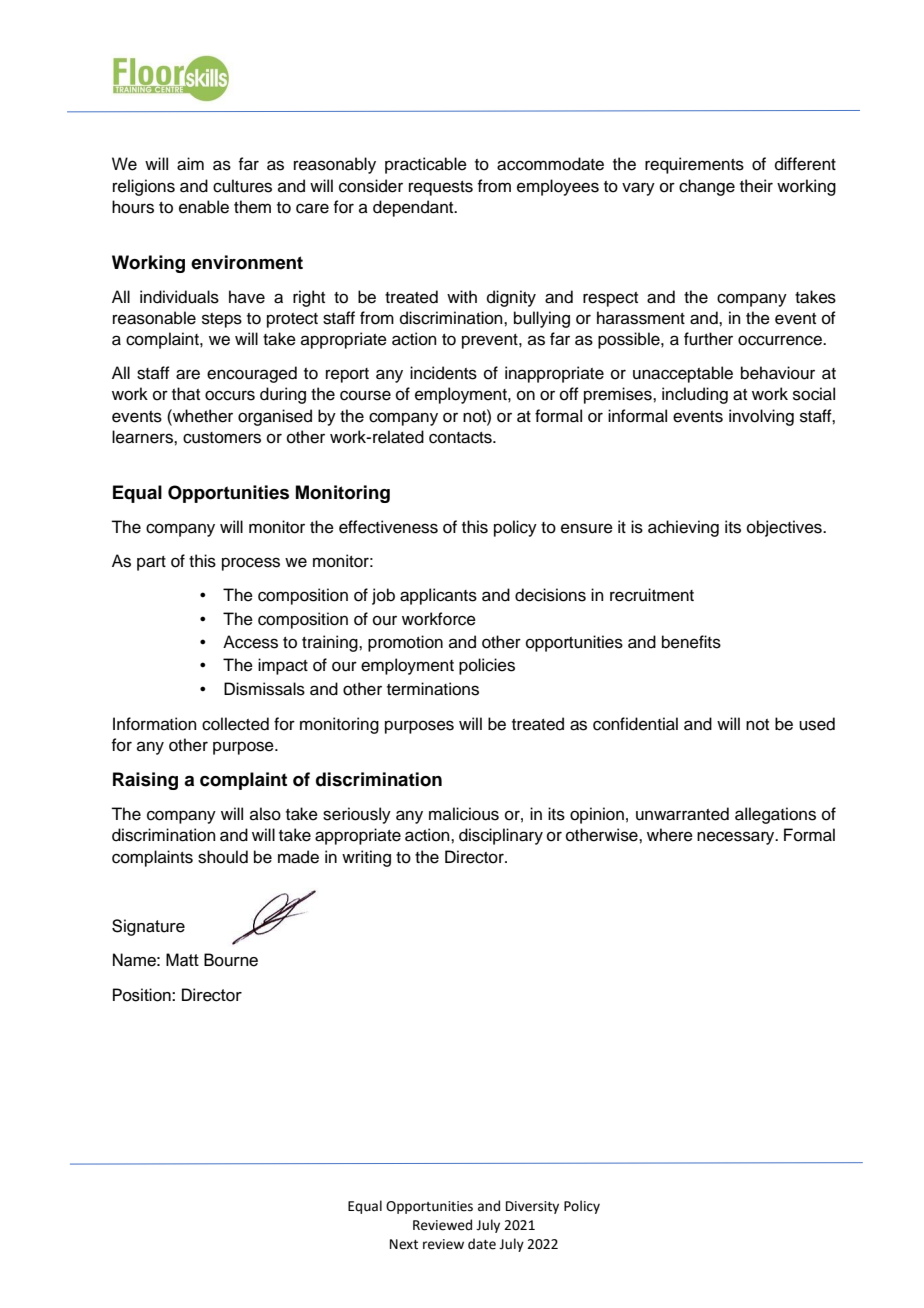 The image size is (924, 1308). What do you see at coordinates (501, 836) in the screenshot?
I see `disciplinary` at bounding box center [501, 836].
